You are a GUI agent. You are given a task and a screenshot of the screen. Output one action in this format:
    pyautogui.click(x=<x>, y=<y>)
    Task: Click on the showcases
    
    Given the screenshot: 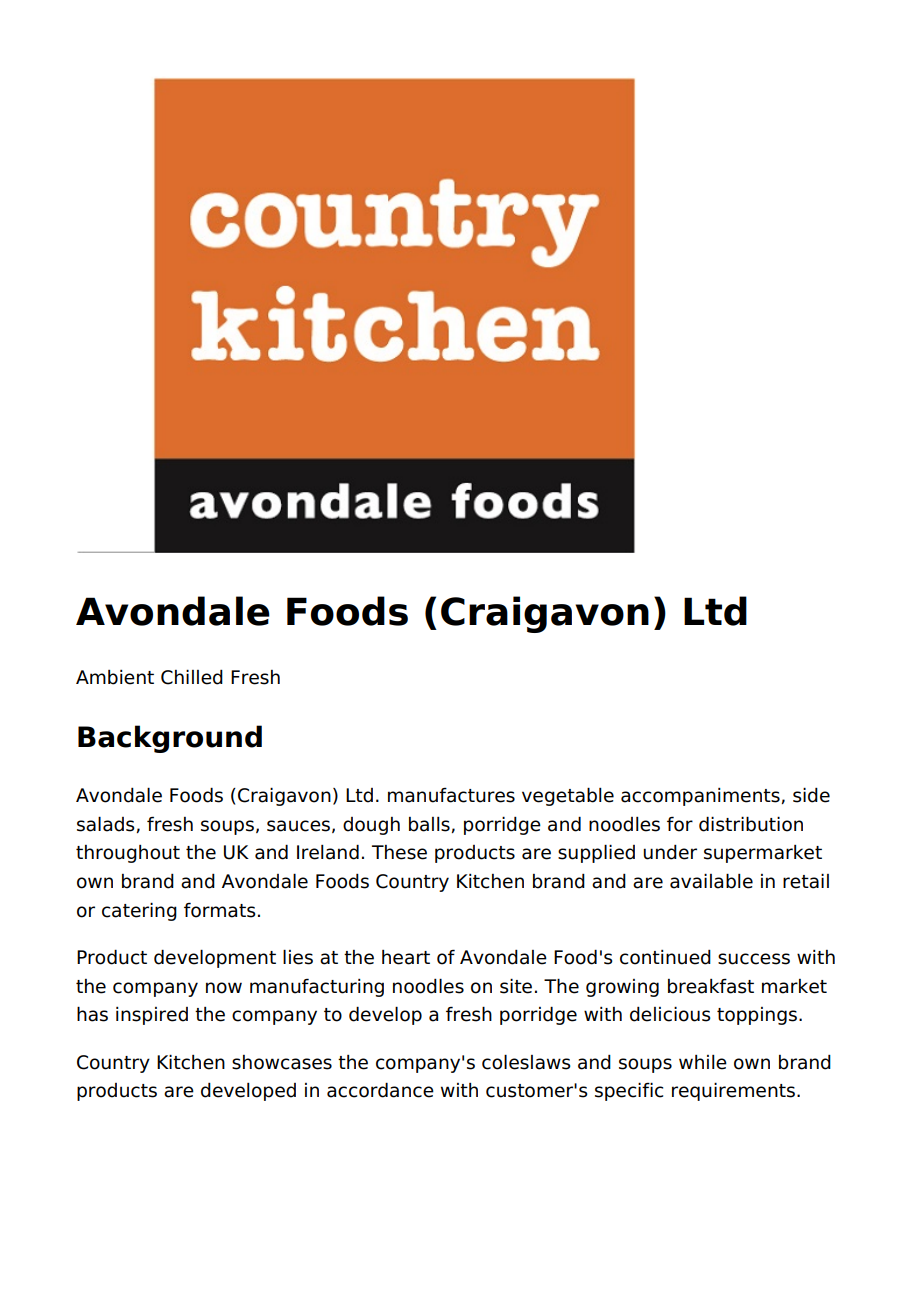 What is the action you would take?
    pyautogui.click(x=282, y=1062)
